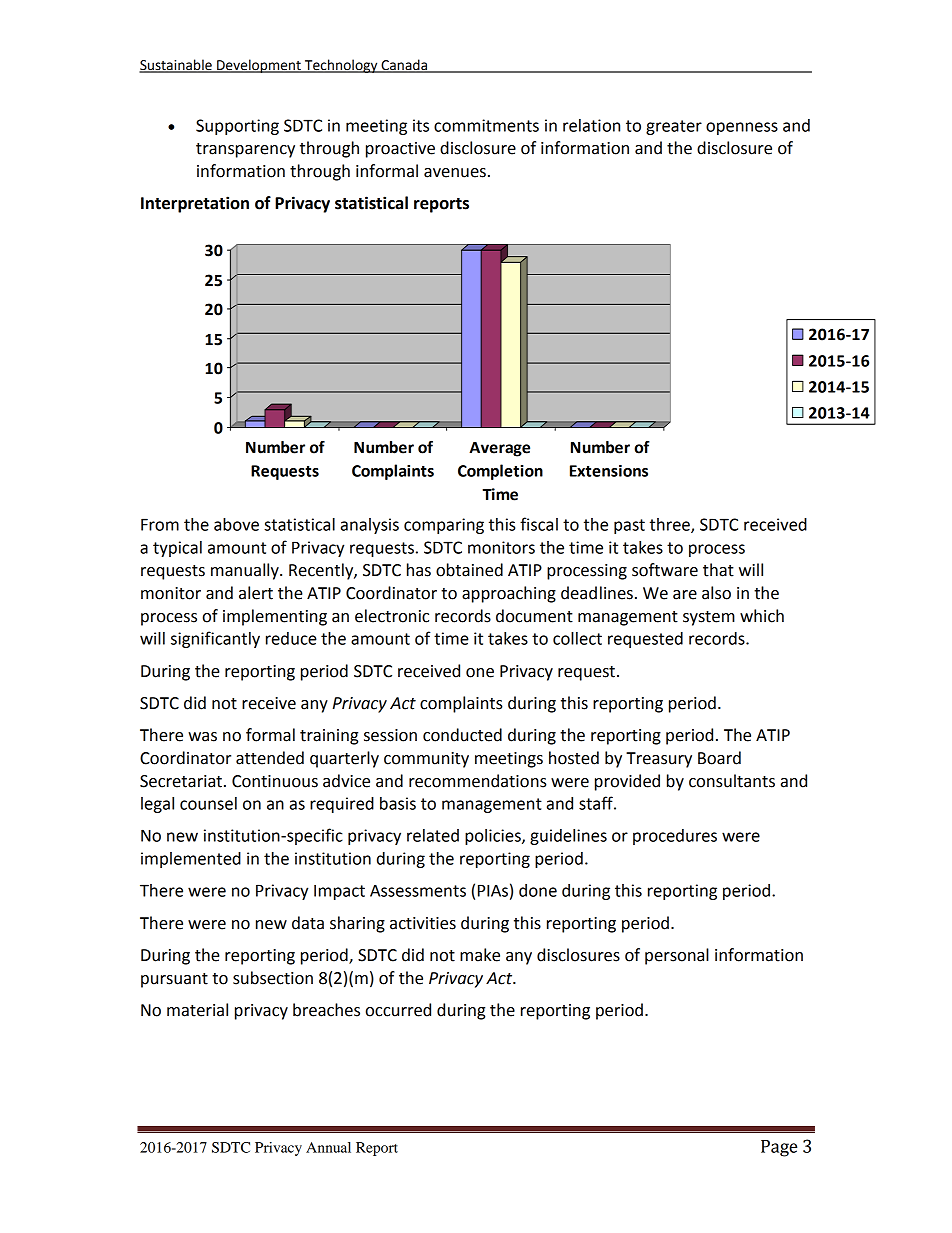  Describe the element at coordinates (674, 127) in the document. I see `greater` at that location.
